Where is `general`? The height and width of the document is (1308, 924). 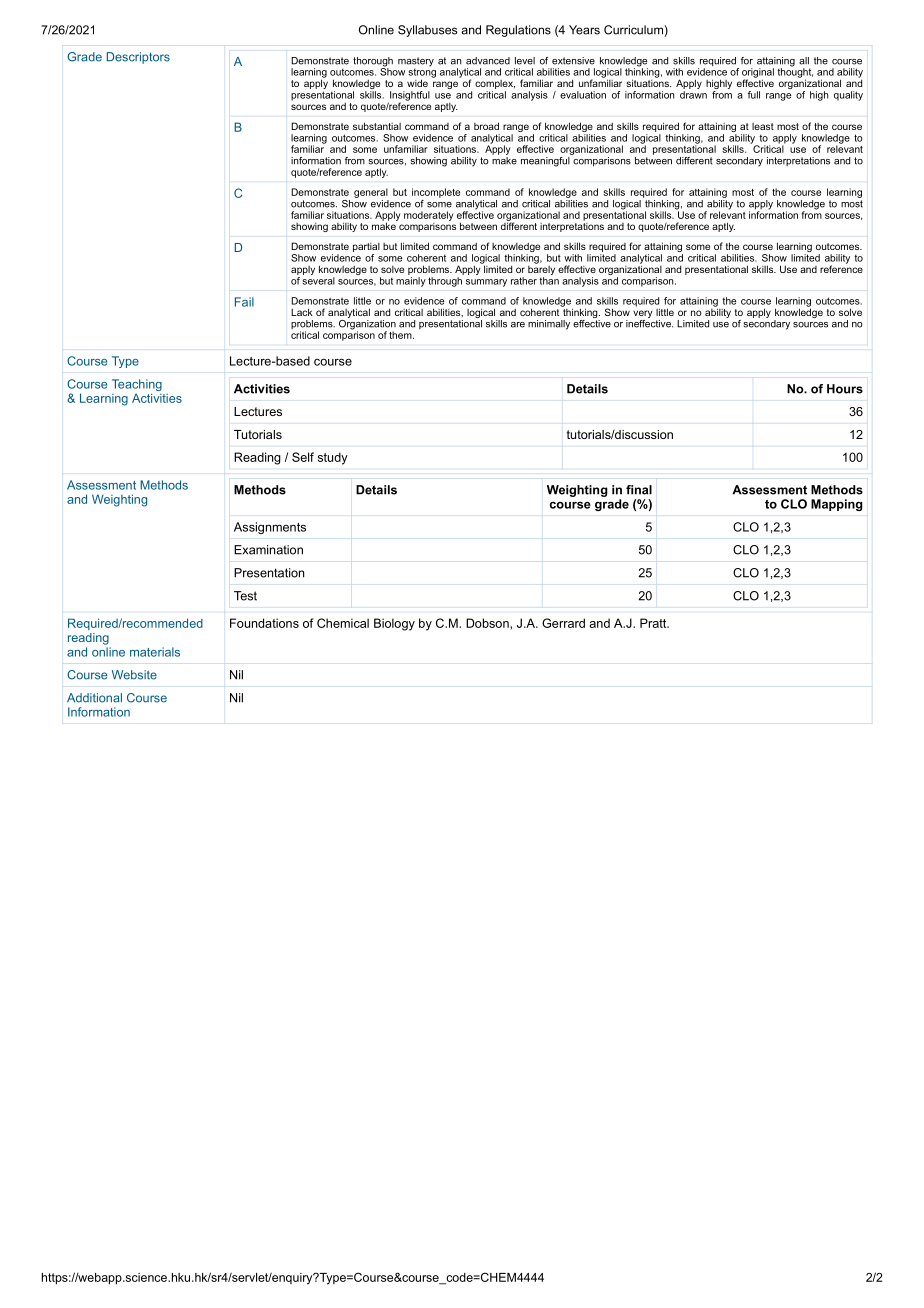 general is located at coordinates (371, 193).
